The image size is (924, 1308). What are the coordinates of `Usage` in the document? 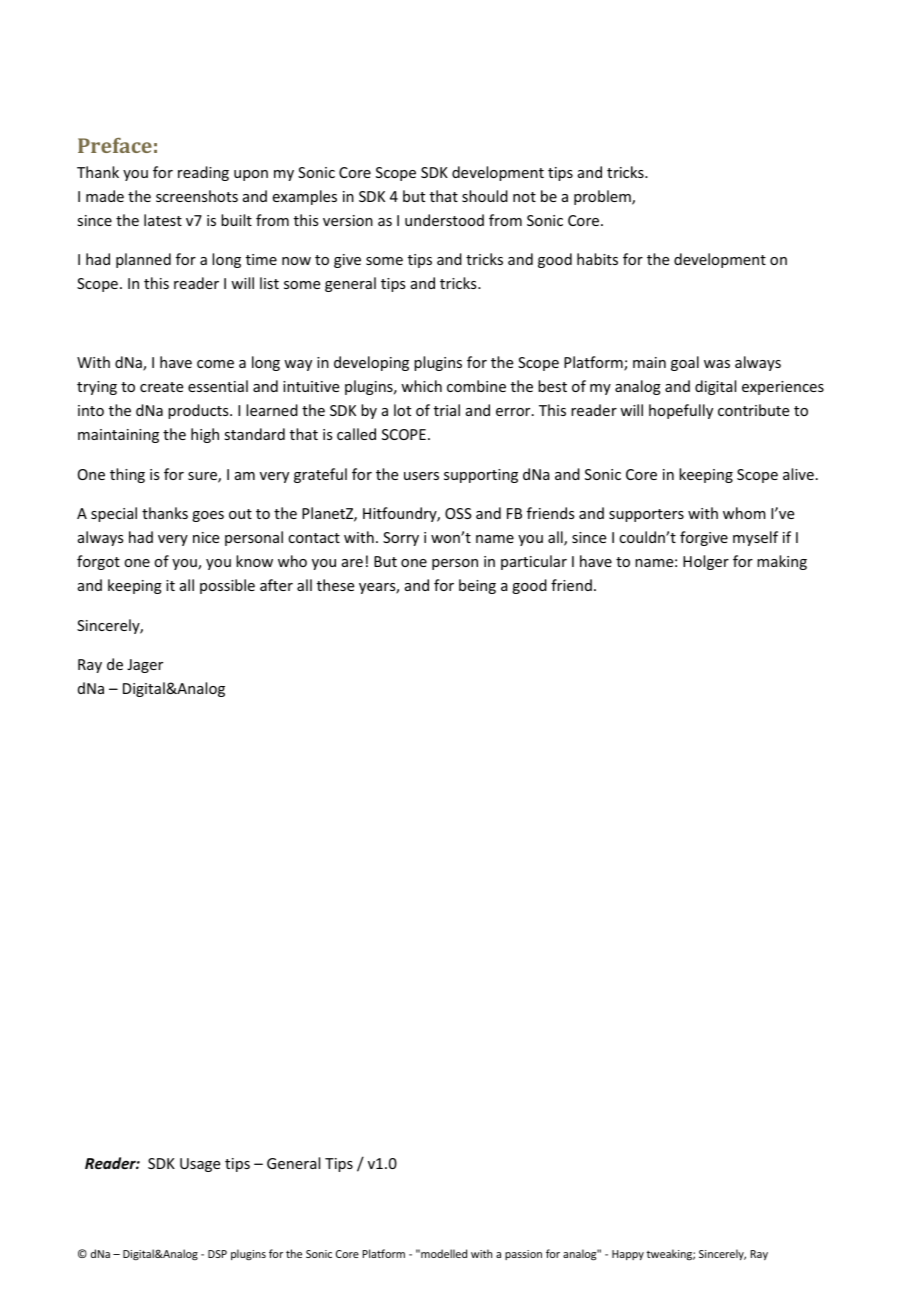 It's located at (200, 1165).
